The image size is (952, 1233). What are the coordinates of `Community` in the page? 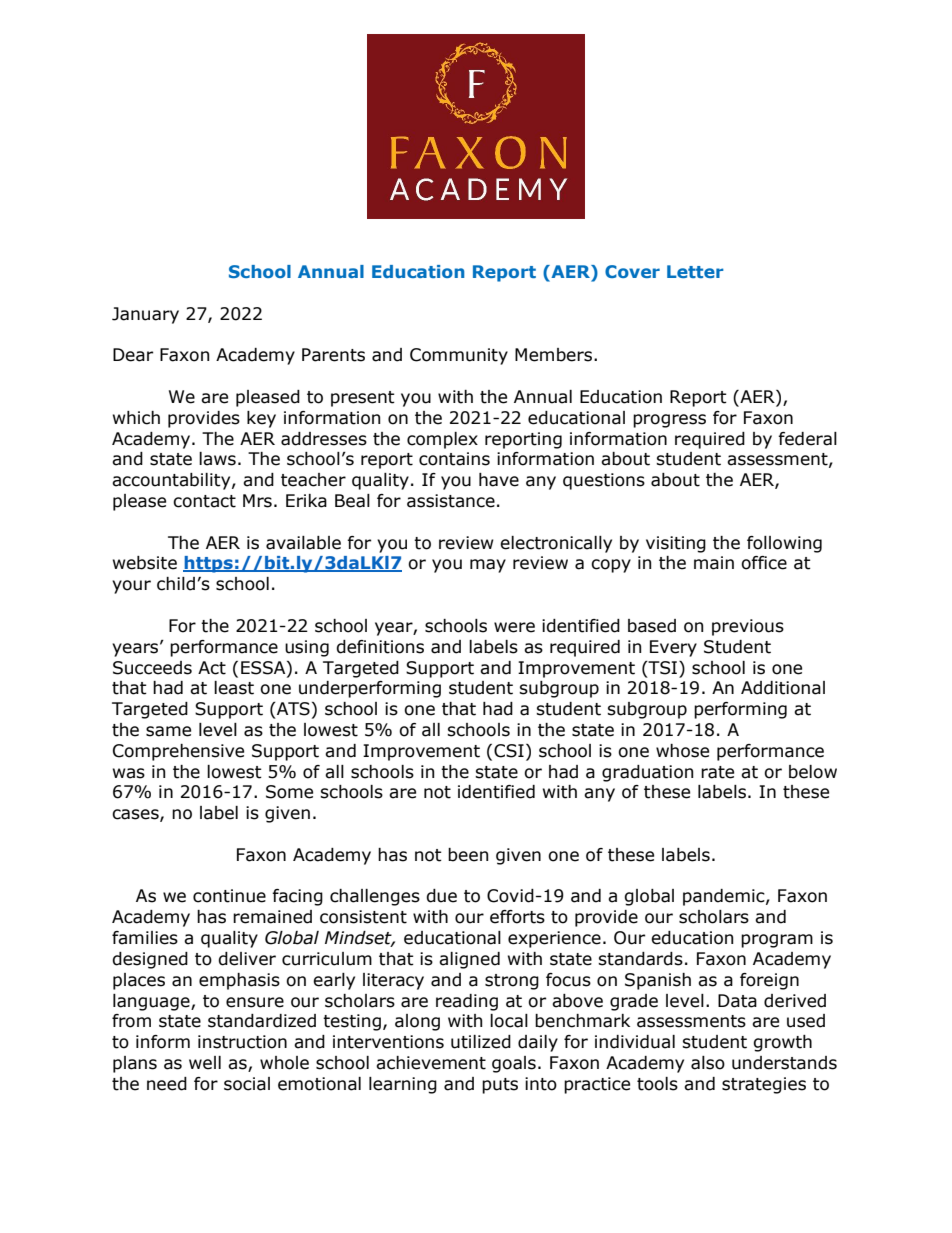 It's located at (459, 356).
